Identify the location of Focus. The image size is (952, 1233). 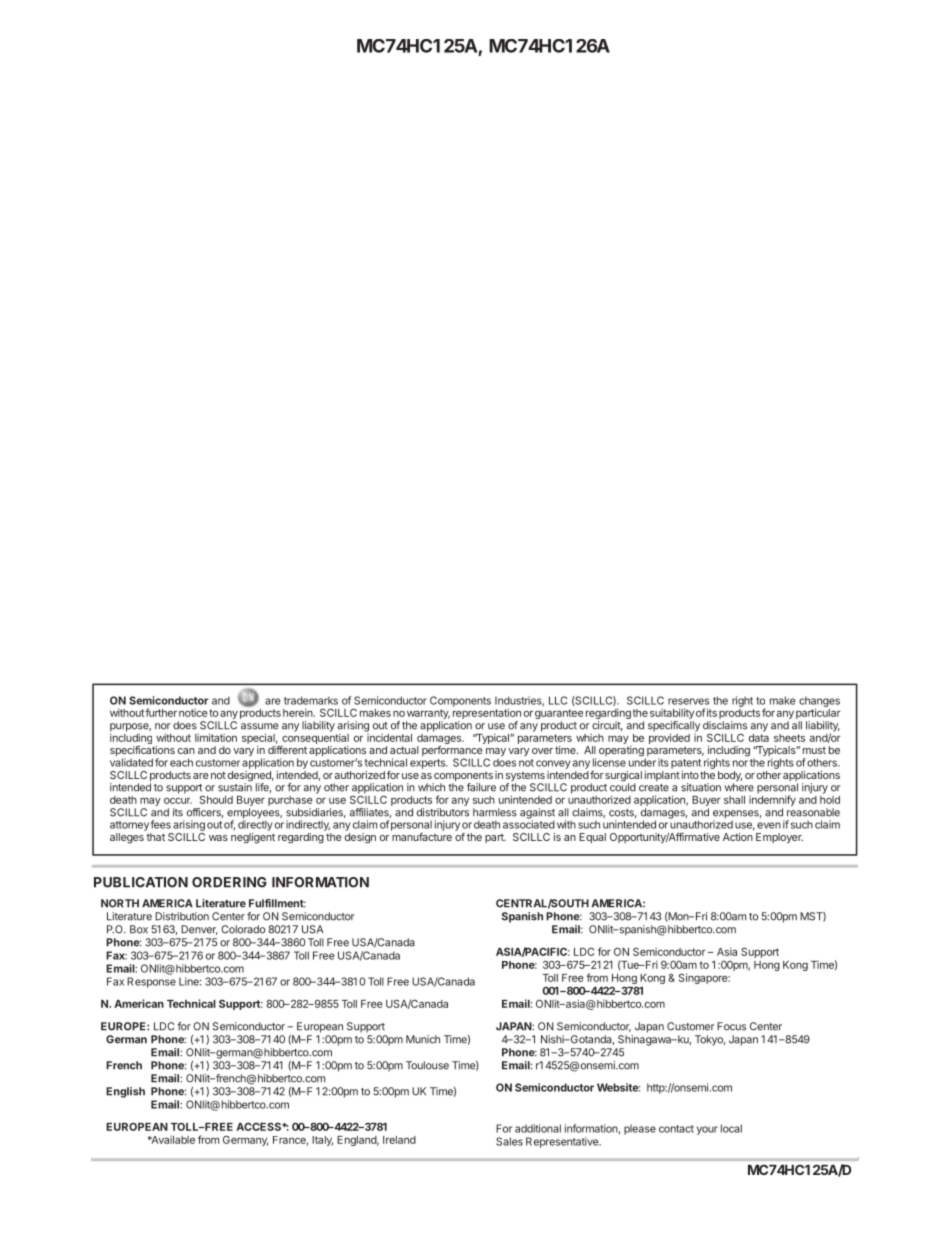
(731, 1026).
